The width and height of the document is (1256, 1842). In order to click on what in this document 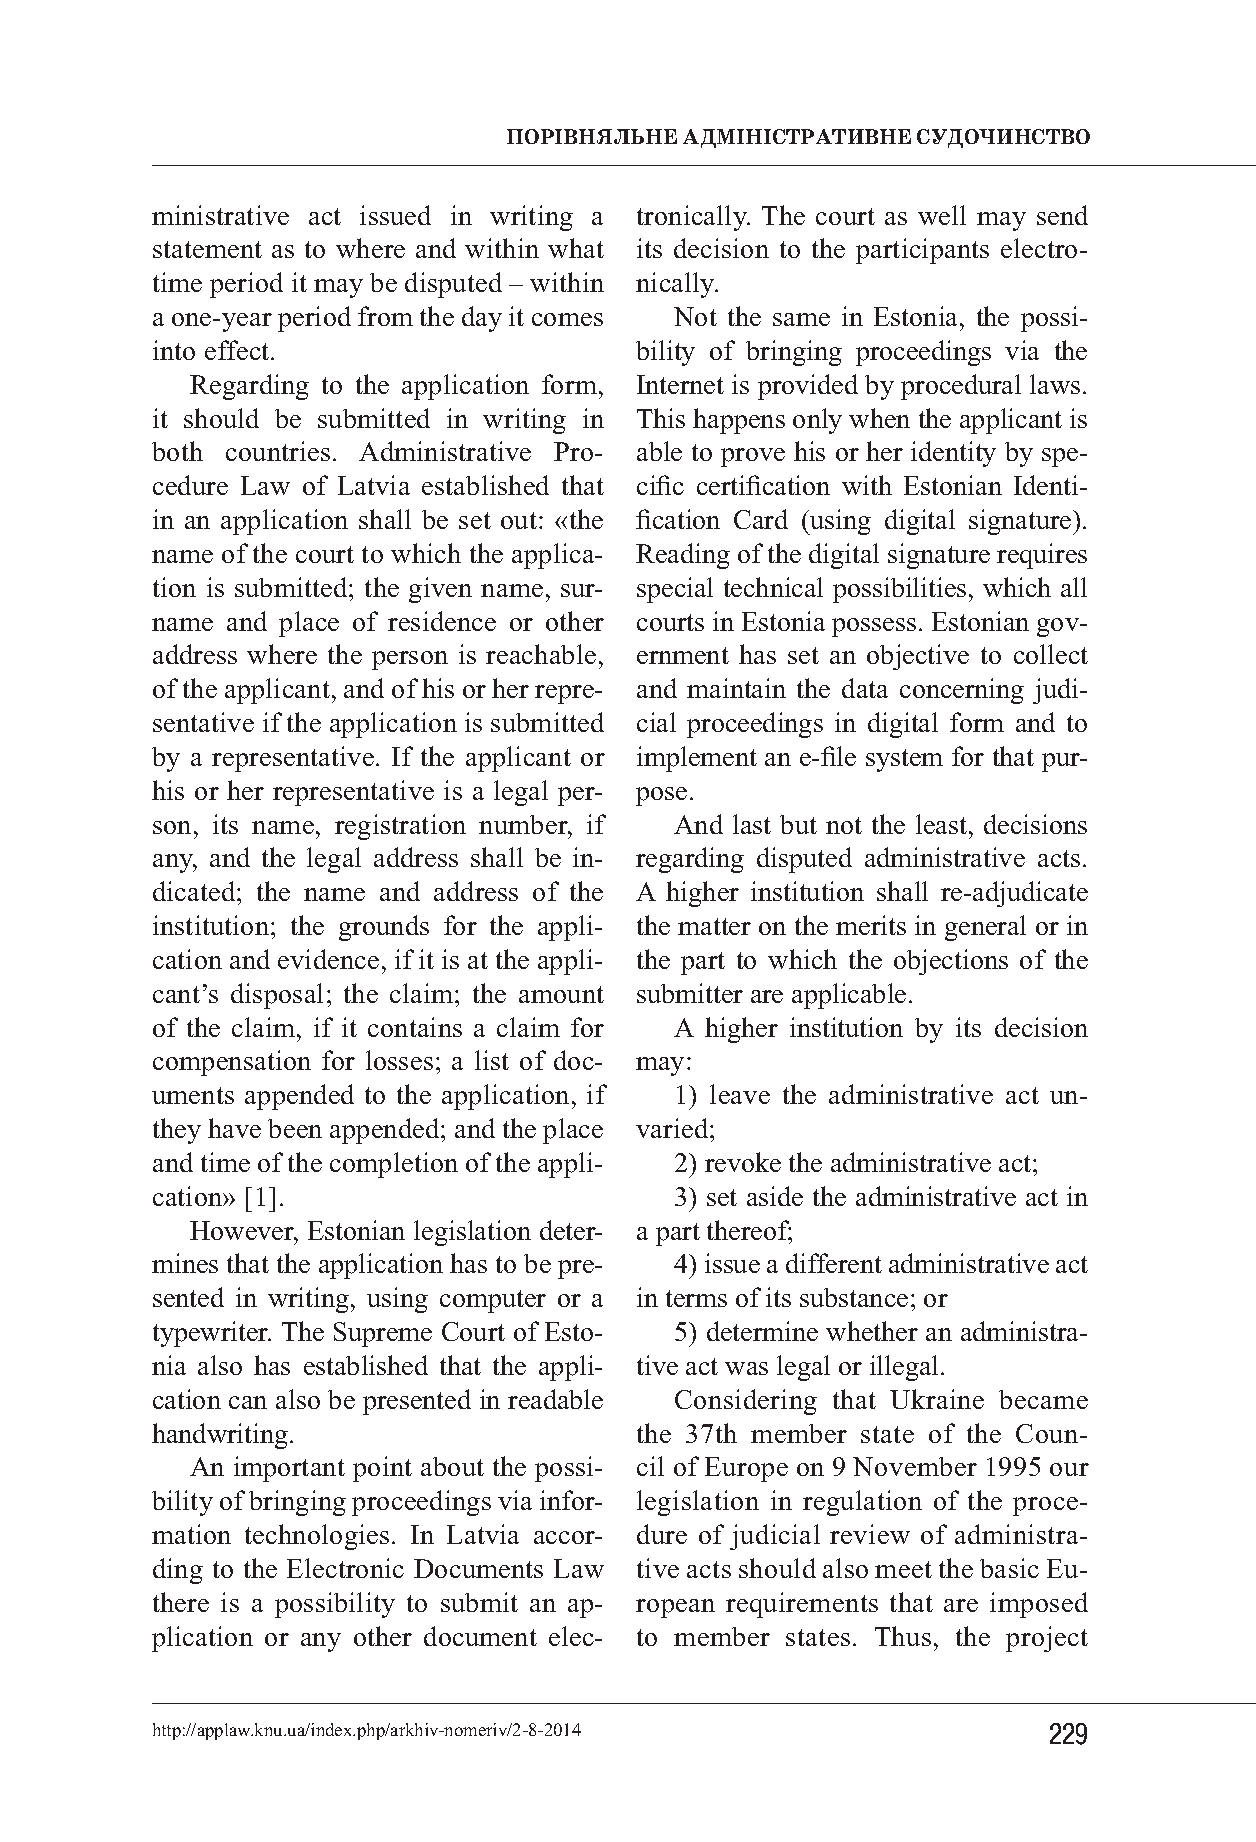, I will do `click(576, 248)`.
